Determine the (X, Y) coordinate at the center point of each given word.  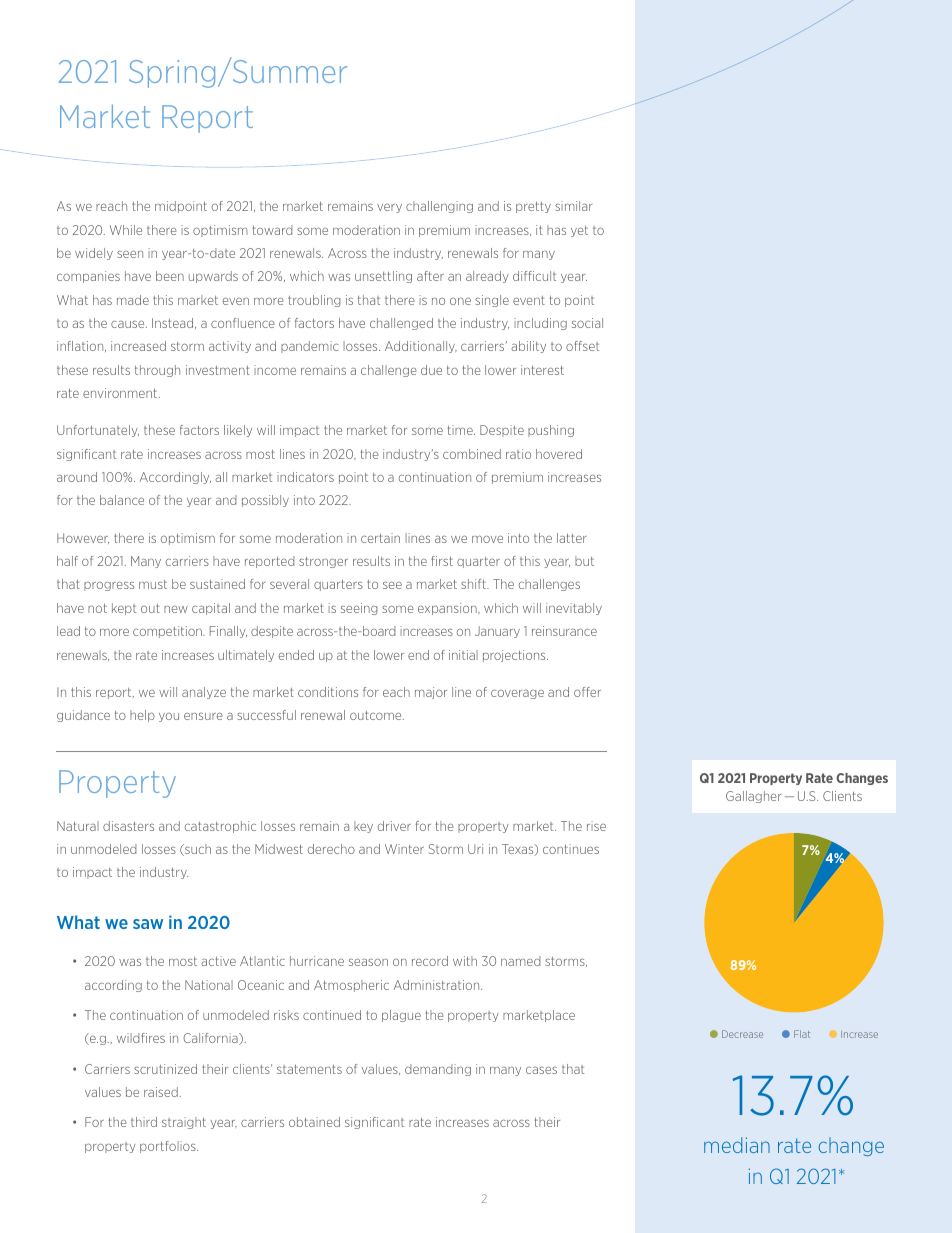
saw (148, 924)
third (144, 1122)
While (126, 230)
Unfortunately (98, 431)
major (431, 693)
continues (571, 849)
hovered (559, 454)
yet (579, 231)
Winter (404, 849)
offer (587, 692)
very (389, 208)
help (142, 716)
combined (472, 454)
